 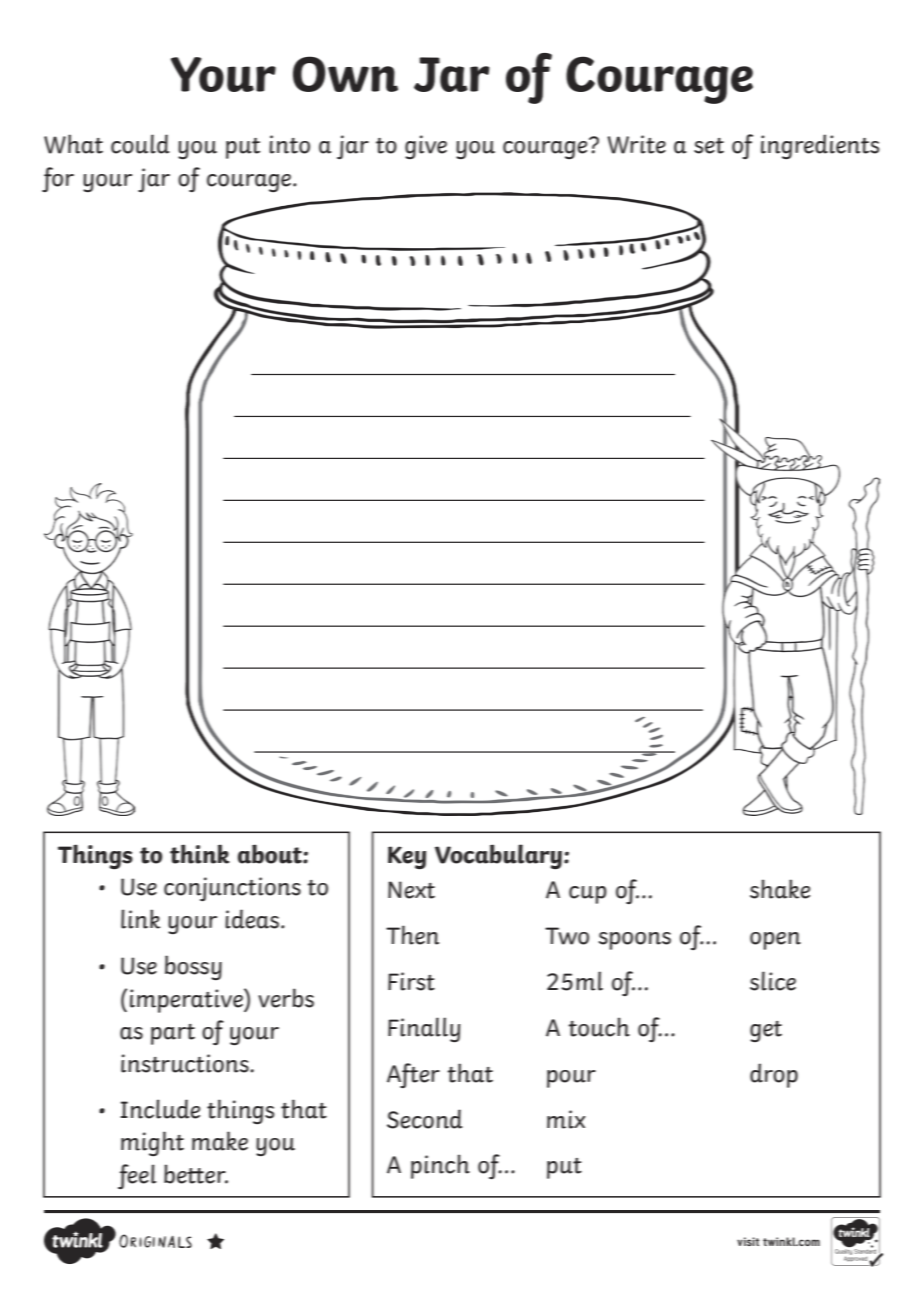 What do you see at coordinates (58, 179) in the document?
I see `for` at bounding box center [58, 179].
